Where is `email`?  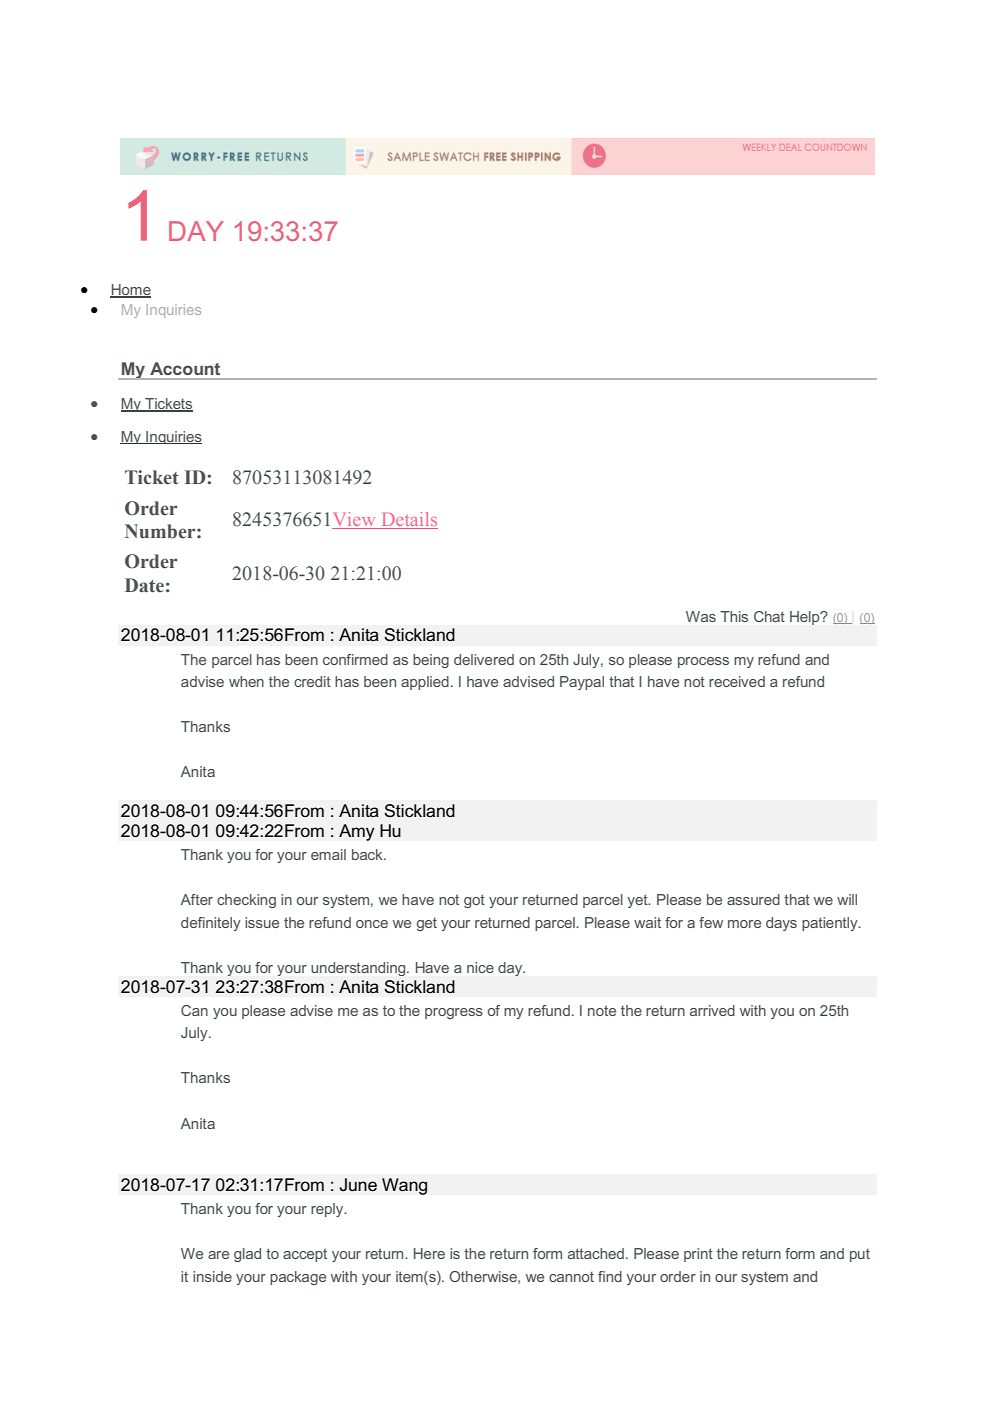
email is located at coordinates (328, 854).
